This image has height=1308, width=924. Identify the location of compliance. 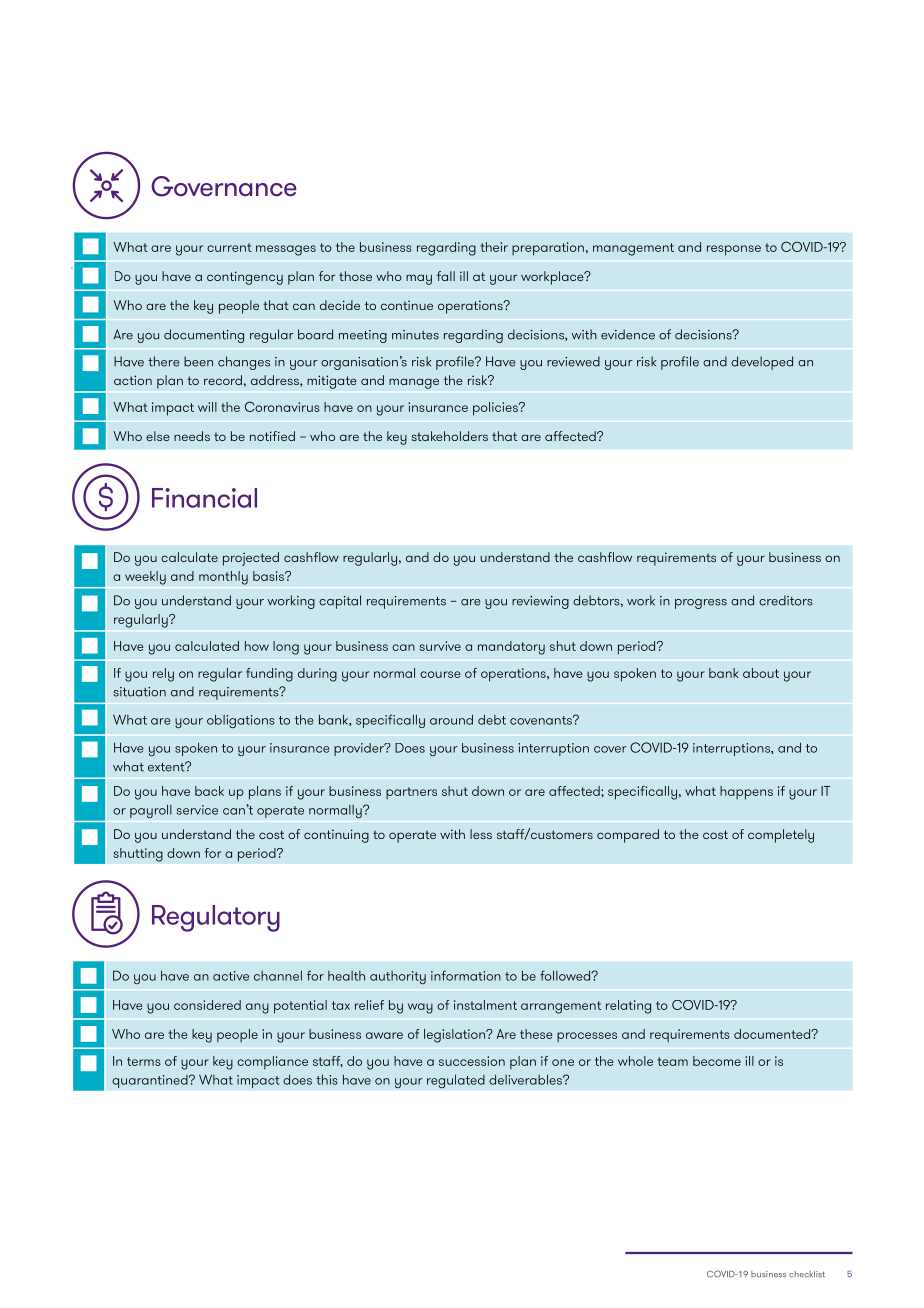
(272, 1062).
